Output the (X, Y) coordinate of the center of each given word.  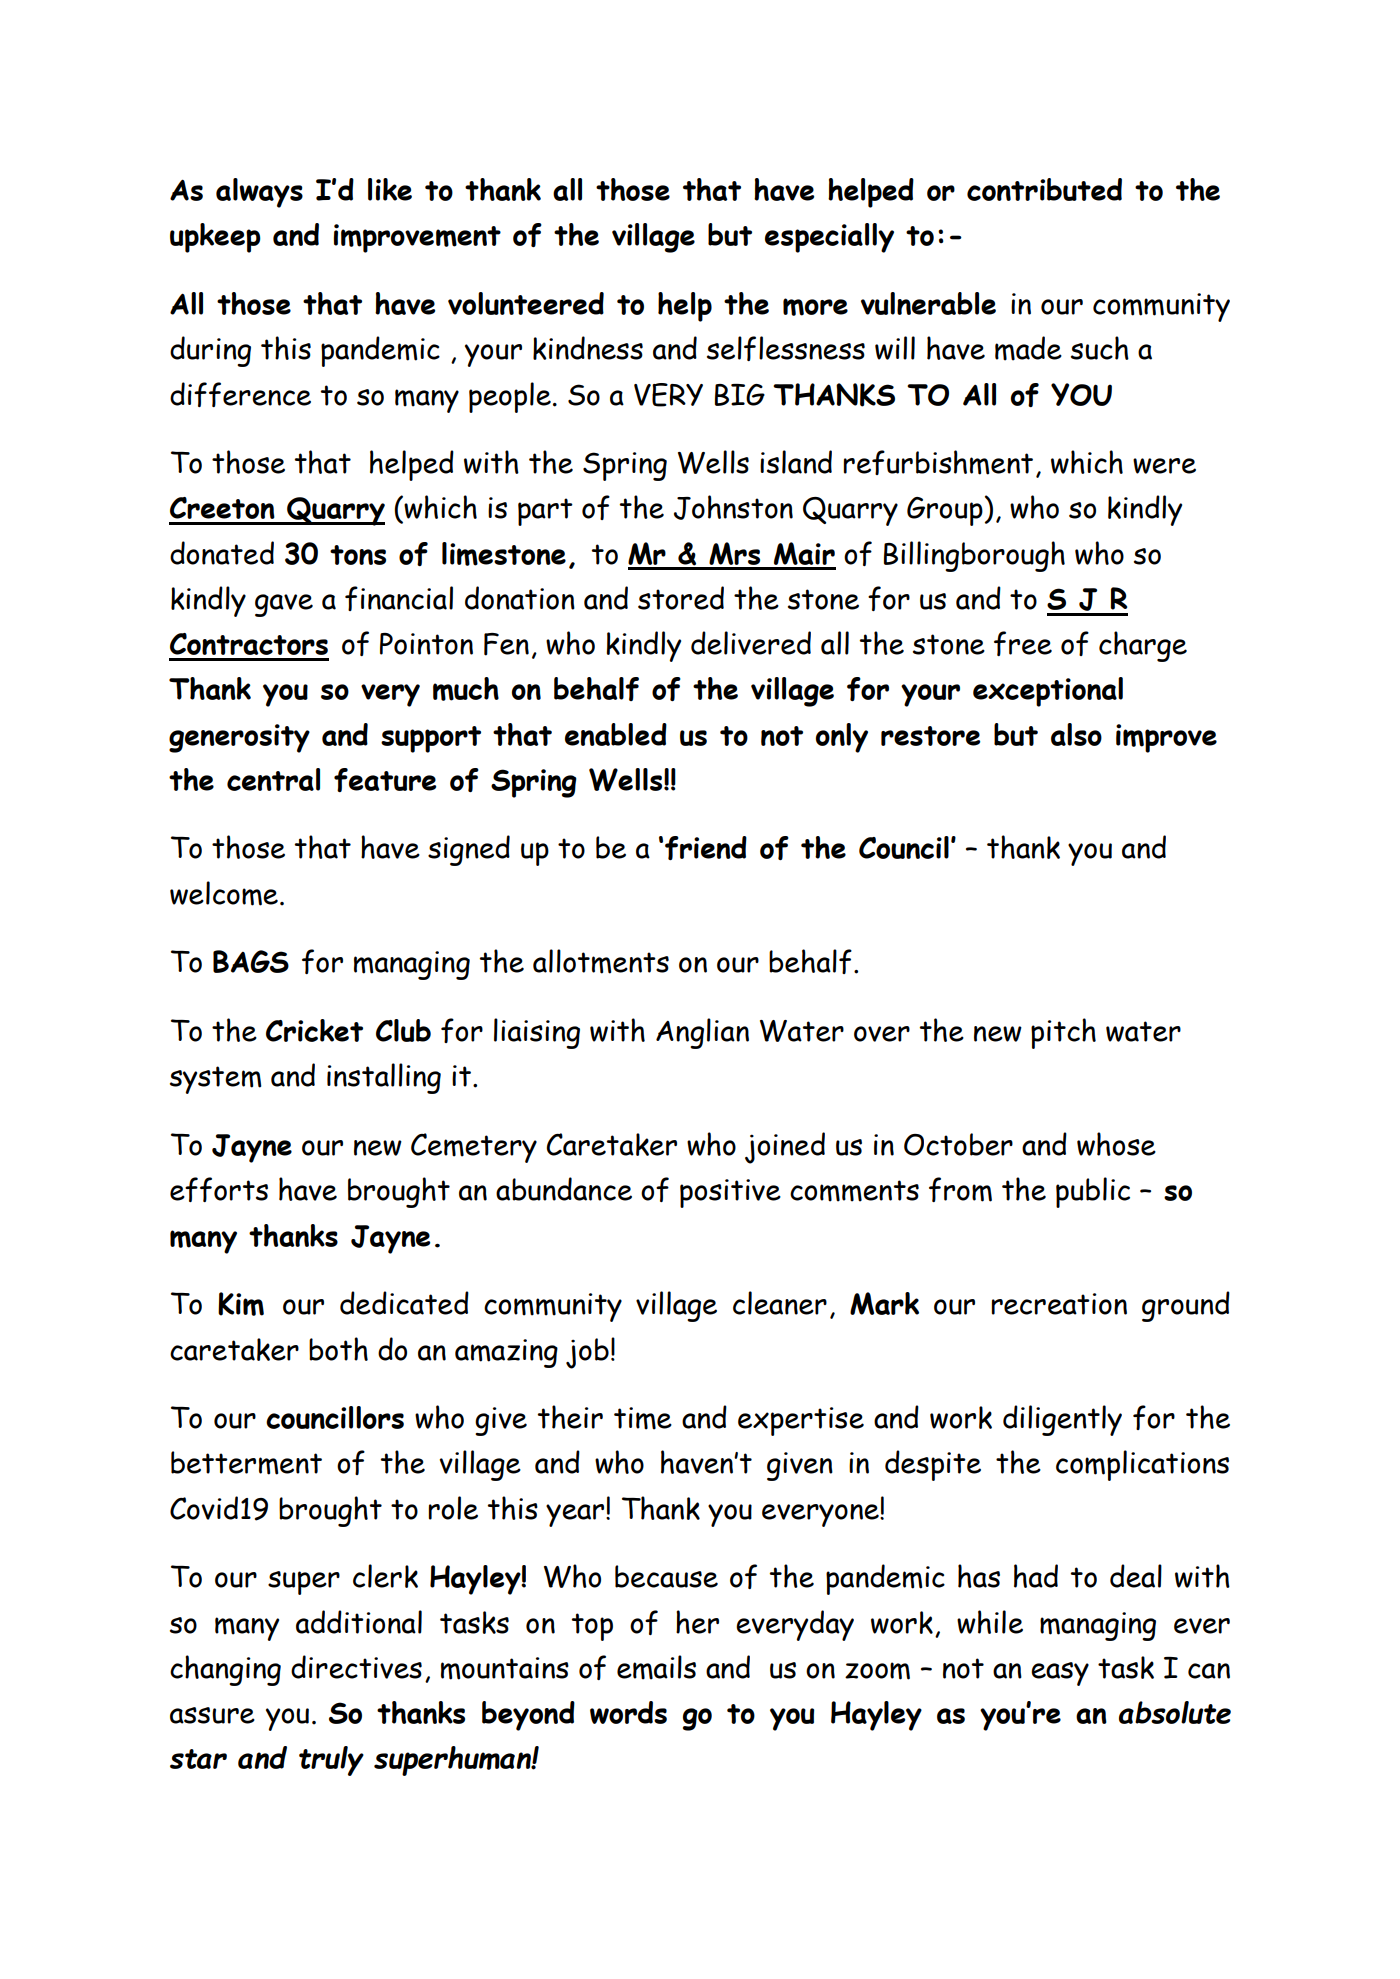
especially (829, 238)
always (259, 193)
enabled (616, 734)
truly (331, 1761)
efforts (219, 1189)
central (273, 779)
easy (1060, 1674)
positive (730, 1193)
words (628, 1712)
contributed (1044, 189)
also (1076, 734)
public (1093, 1192)
